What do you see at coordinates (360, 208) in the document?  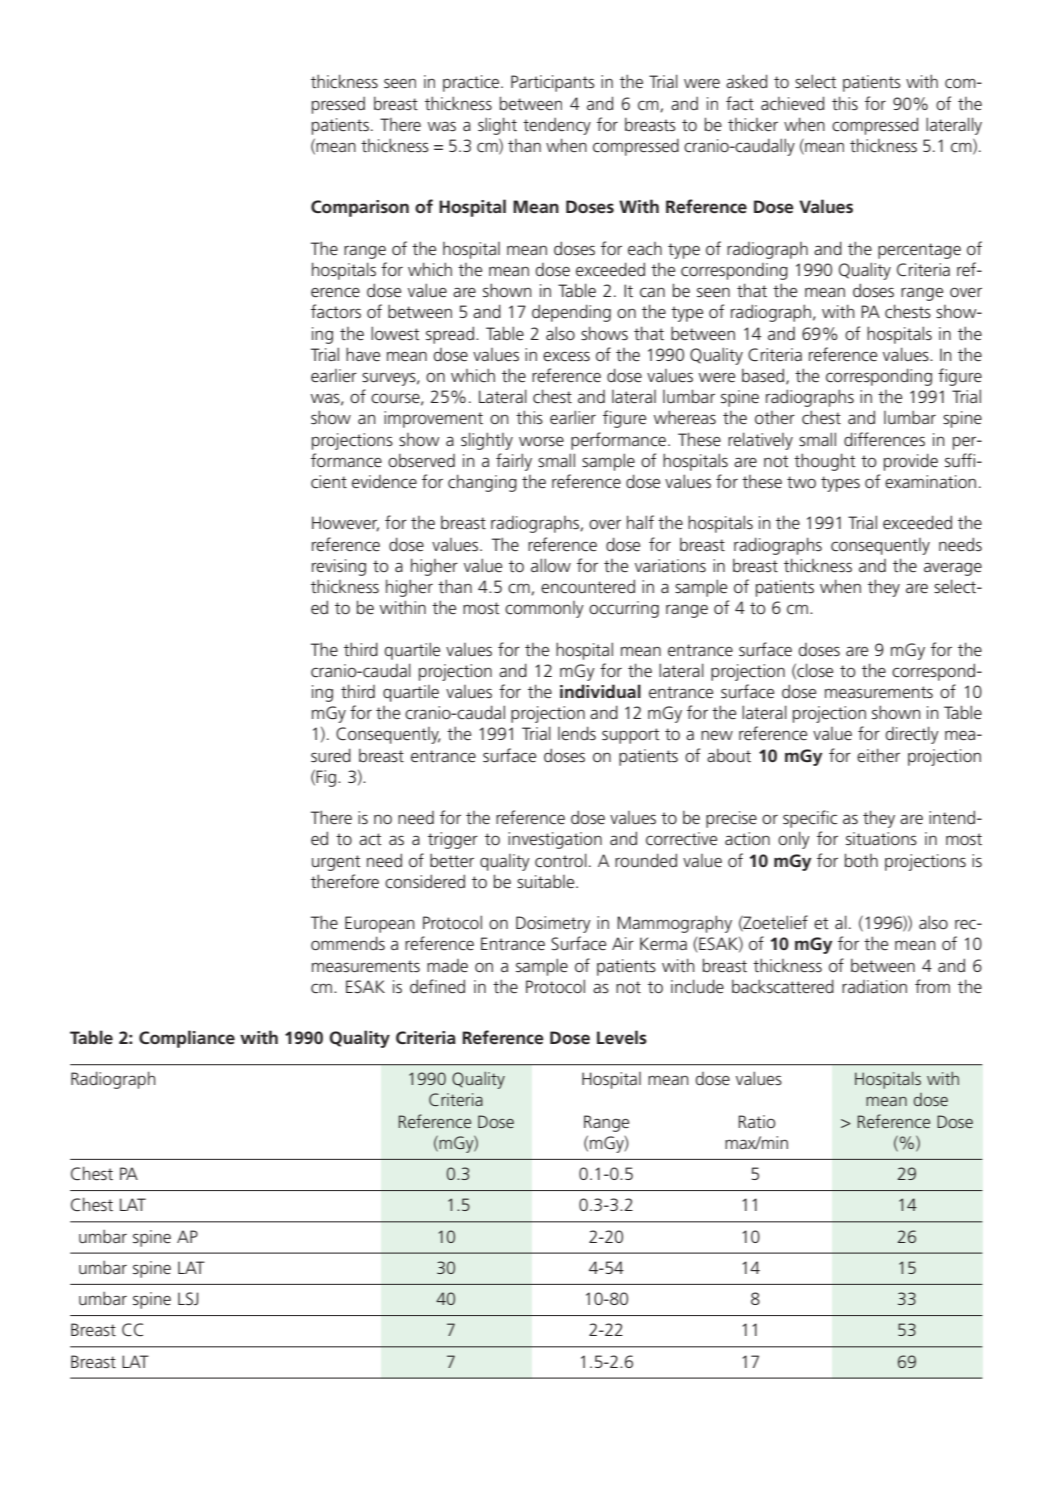 I see `Comparison` at bounding box center [360, 208].
